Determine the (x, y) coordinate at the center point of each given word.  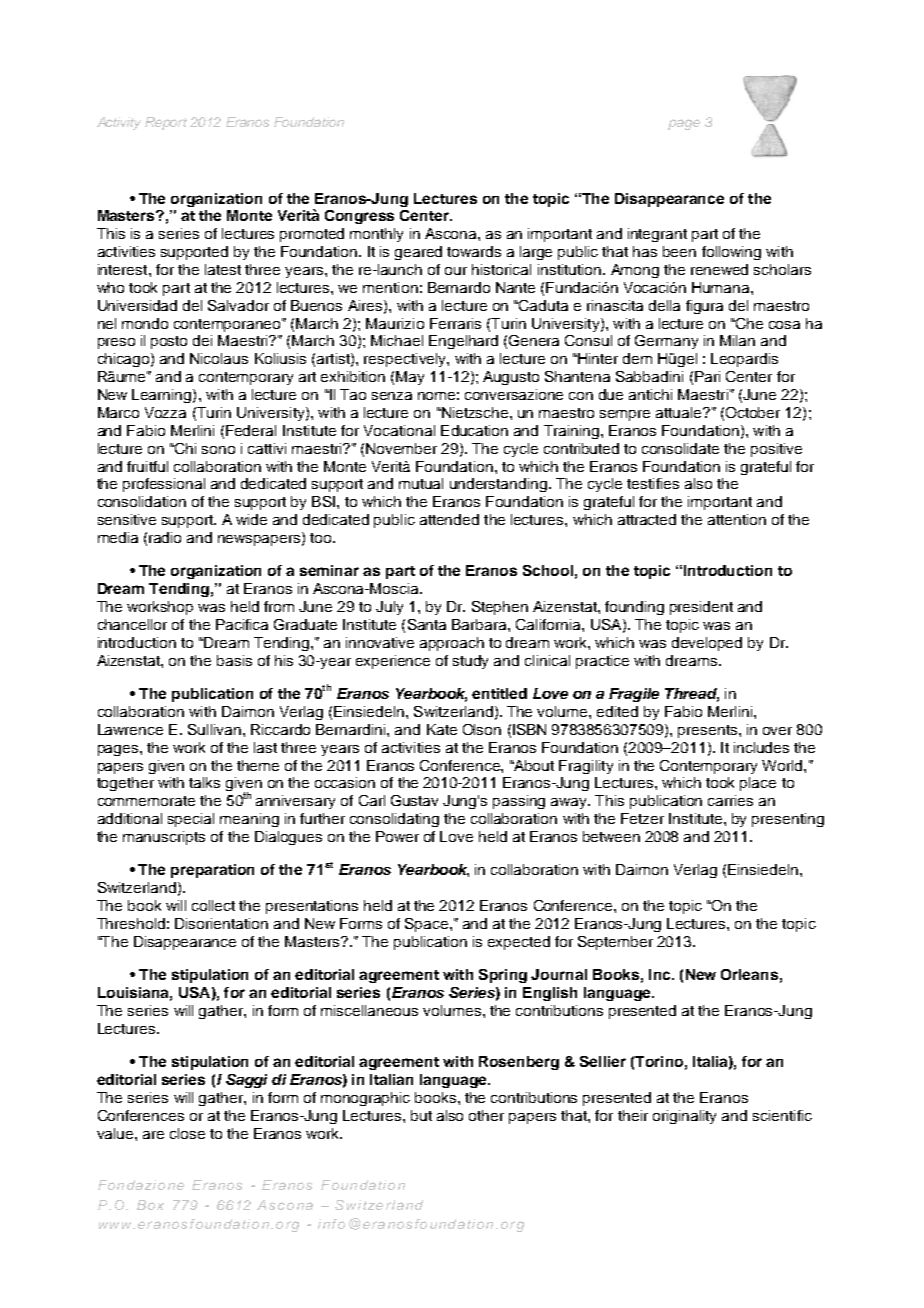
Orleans (749, 974)
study (470, 662)
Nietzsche (475, 412)
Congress (359, 217)
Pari (707, 376)
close (187, 1133)
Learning (163, 396)
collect (213, 905)
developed (707, 644)
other (486, 1115)
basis (234, 660)
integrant (657, 235)
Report (166, 123)
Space (428, 925)
